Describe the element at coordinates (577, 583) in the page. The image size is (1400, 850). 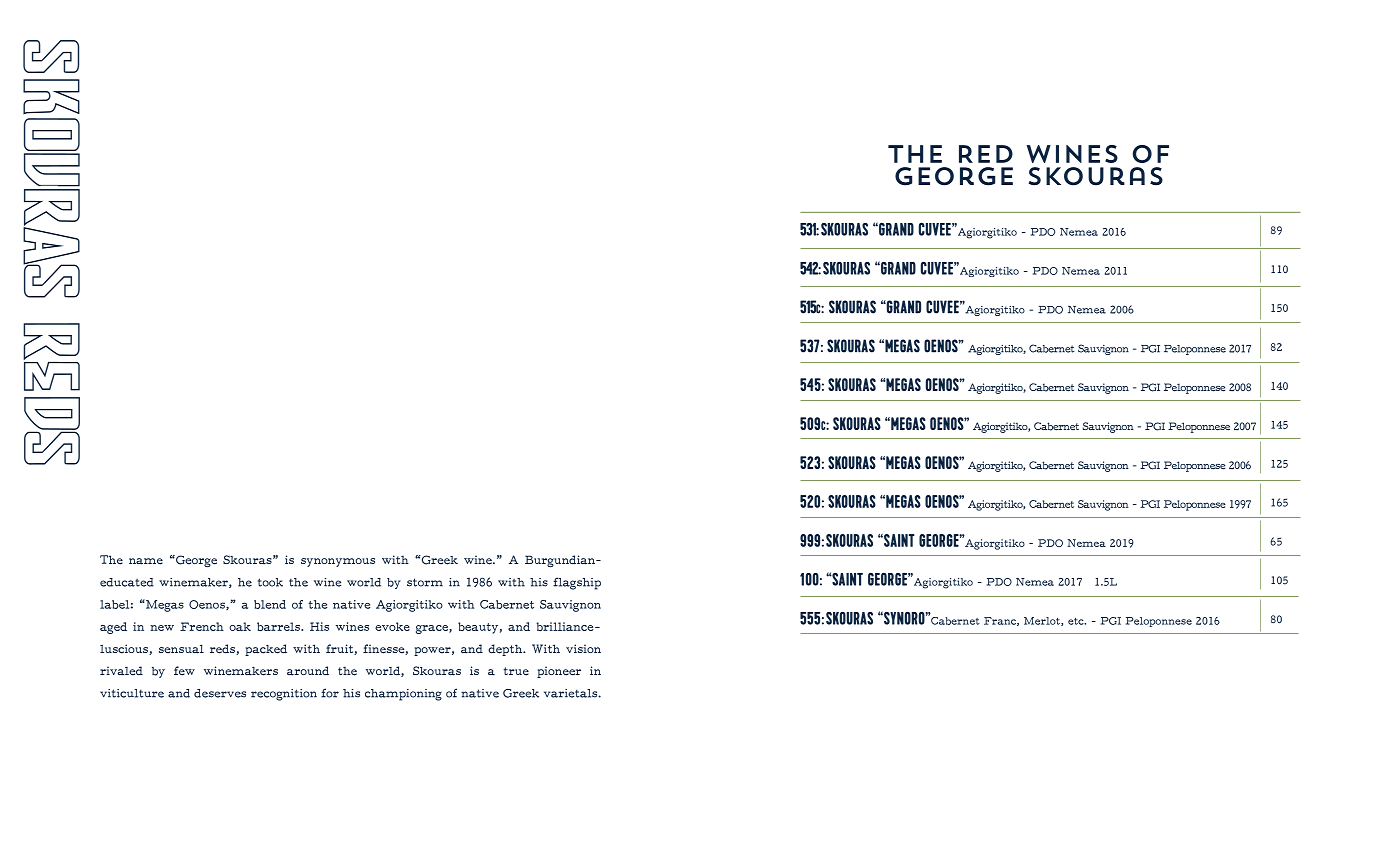
I see `flagship` at that location.
